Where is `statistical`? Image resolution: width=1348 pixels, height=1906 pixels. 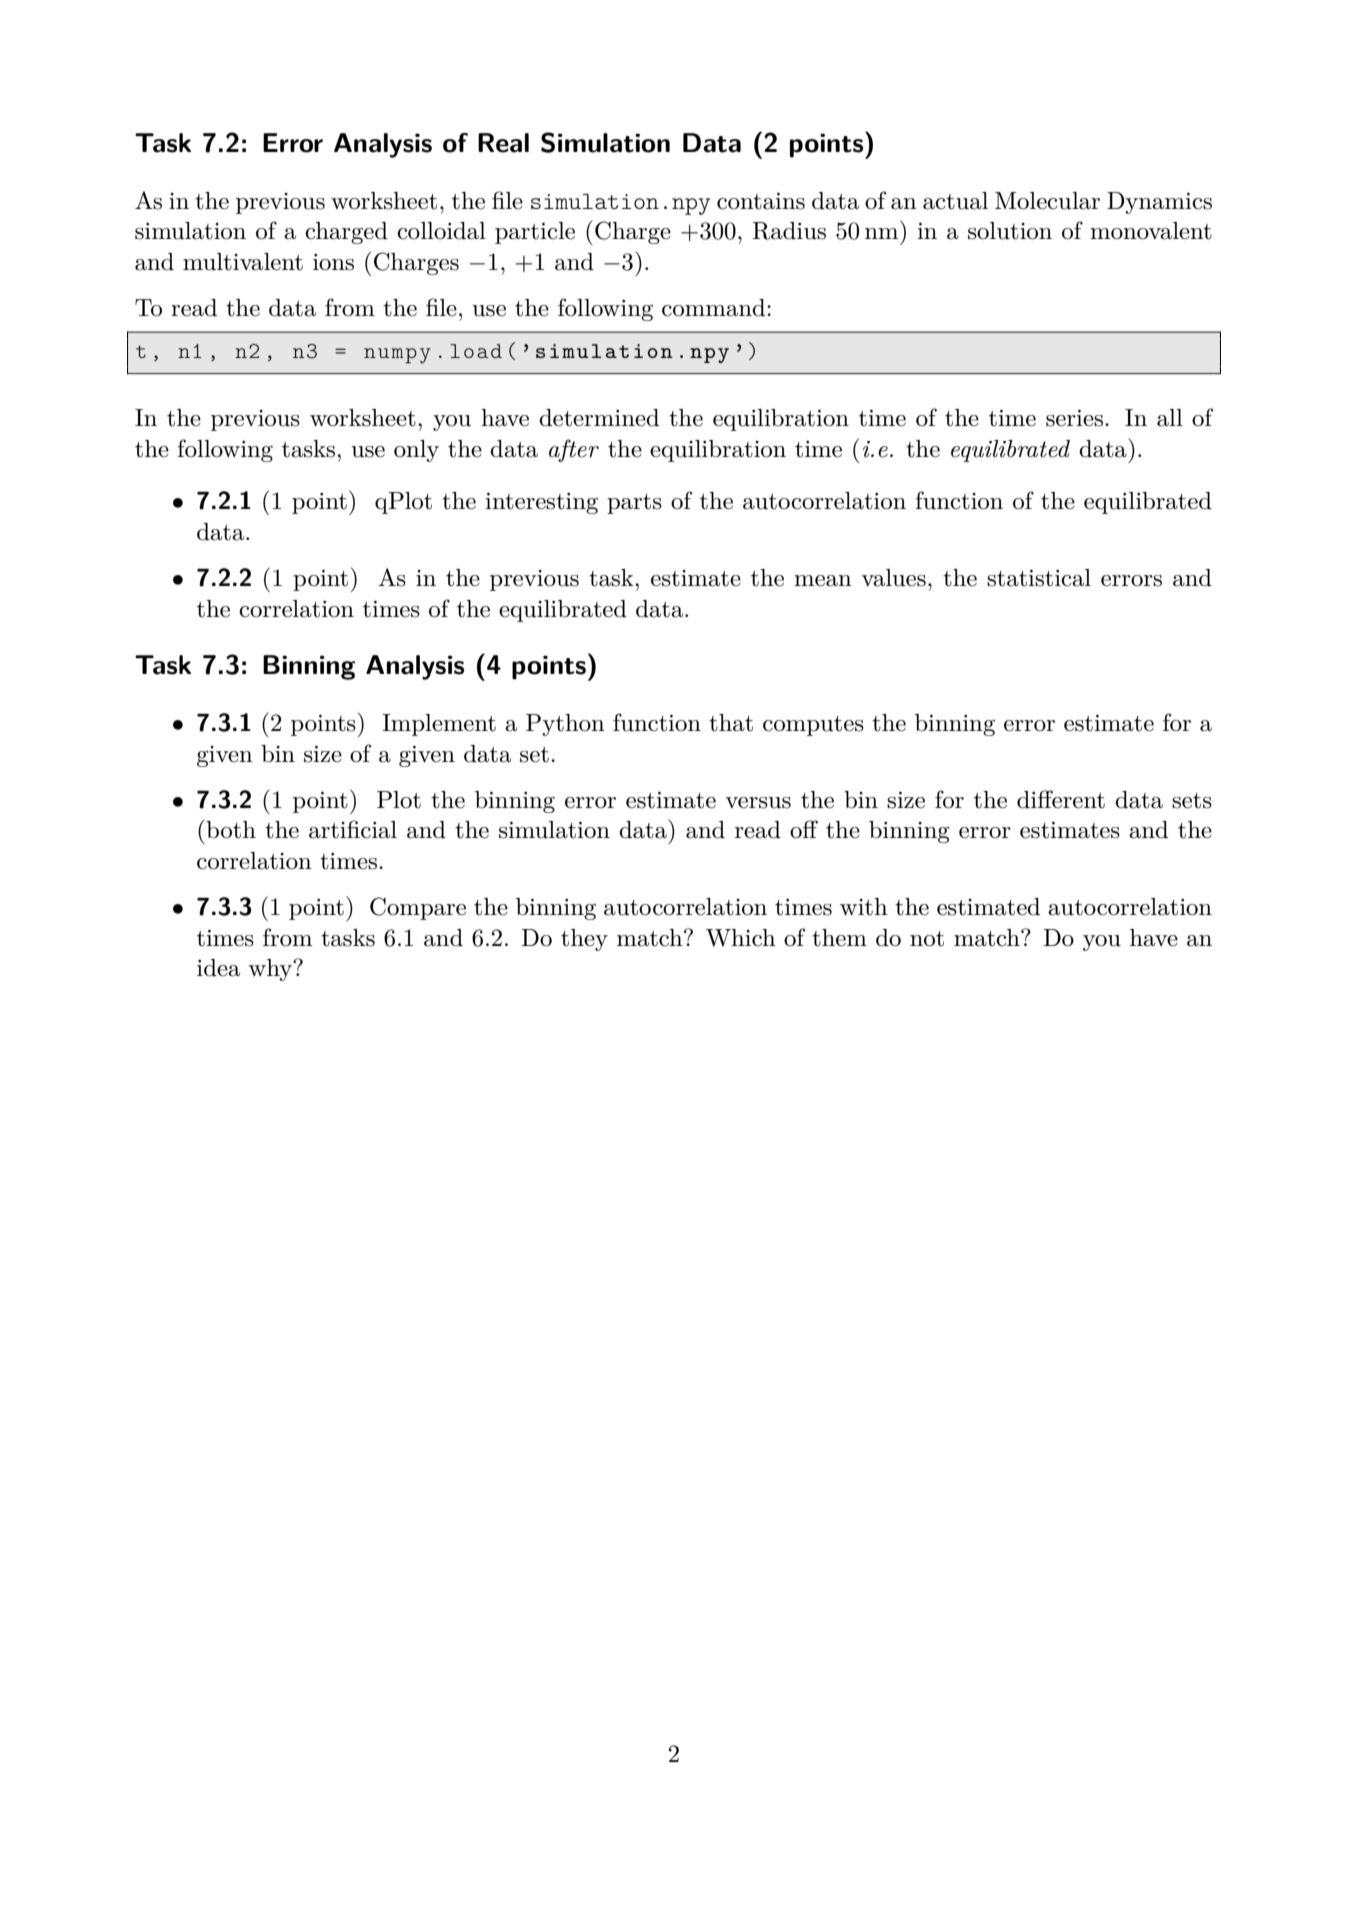
statistical is located at coordinates (1039, 578).
